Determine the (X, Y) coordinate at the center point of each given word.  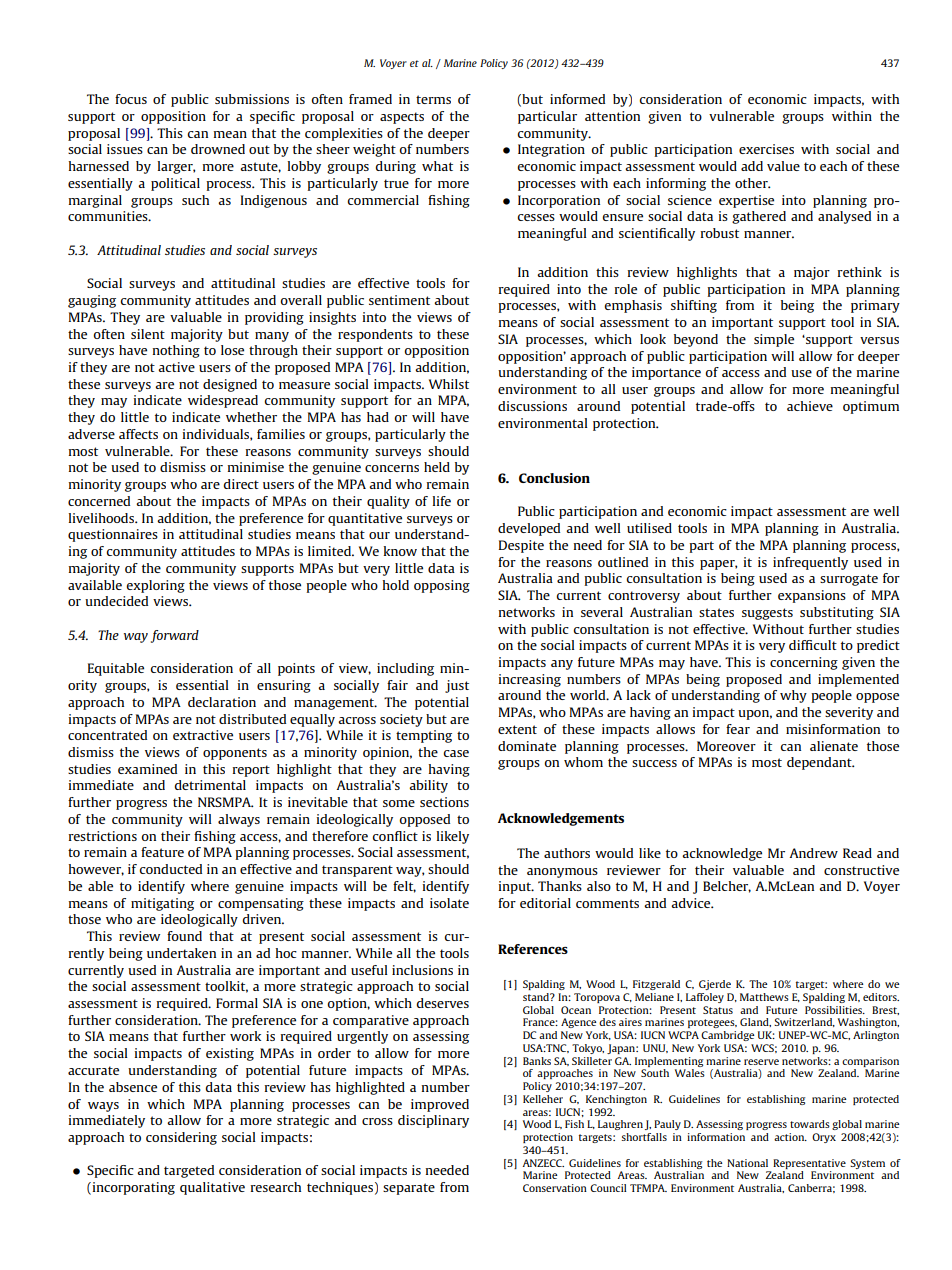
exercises (766, 149)
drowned (218, 149)
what (437, 166)
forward (175, 636)
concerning (804, 663)
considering (181, 1138)
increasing (530, 680)
